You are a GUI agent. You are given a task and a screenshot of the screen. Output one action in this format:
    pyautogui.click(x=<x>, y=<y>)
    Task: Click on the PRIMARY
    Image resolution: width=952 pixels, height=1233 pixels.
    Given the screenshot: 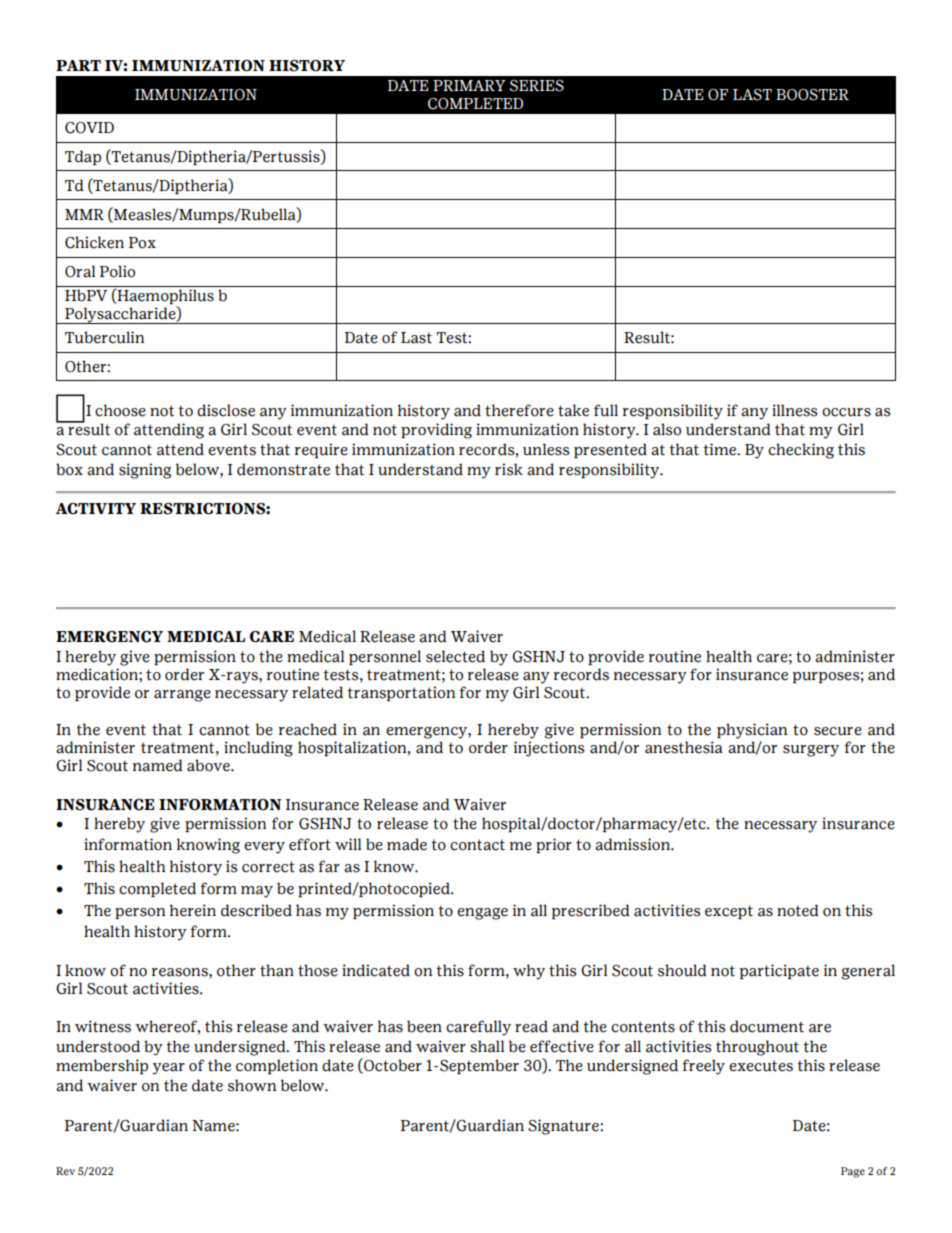 What is the action you would take?
    pyautogui.click(x=469, y=86)
